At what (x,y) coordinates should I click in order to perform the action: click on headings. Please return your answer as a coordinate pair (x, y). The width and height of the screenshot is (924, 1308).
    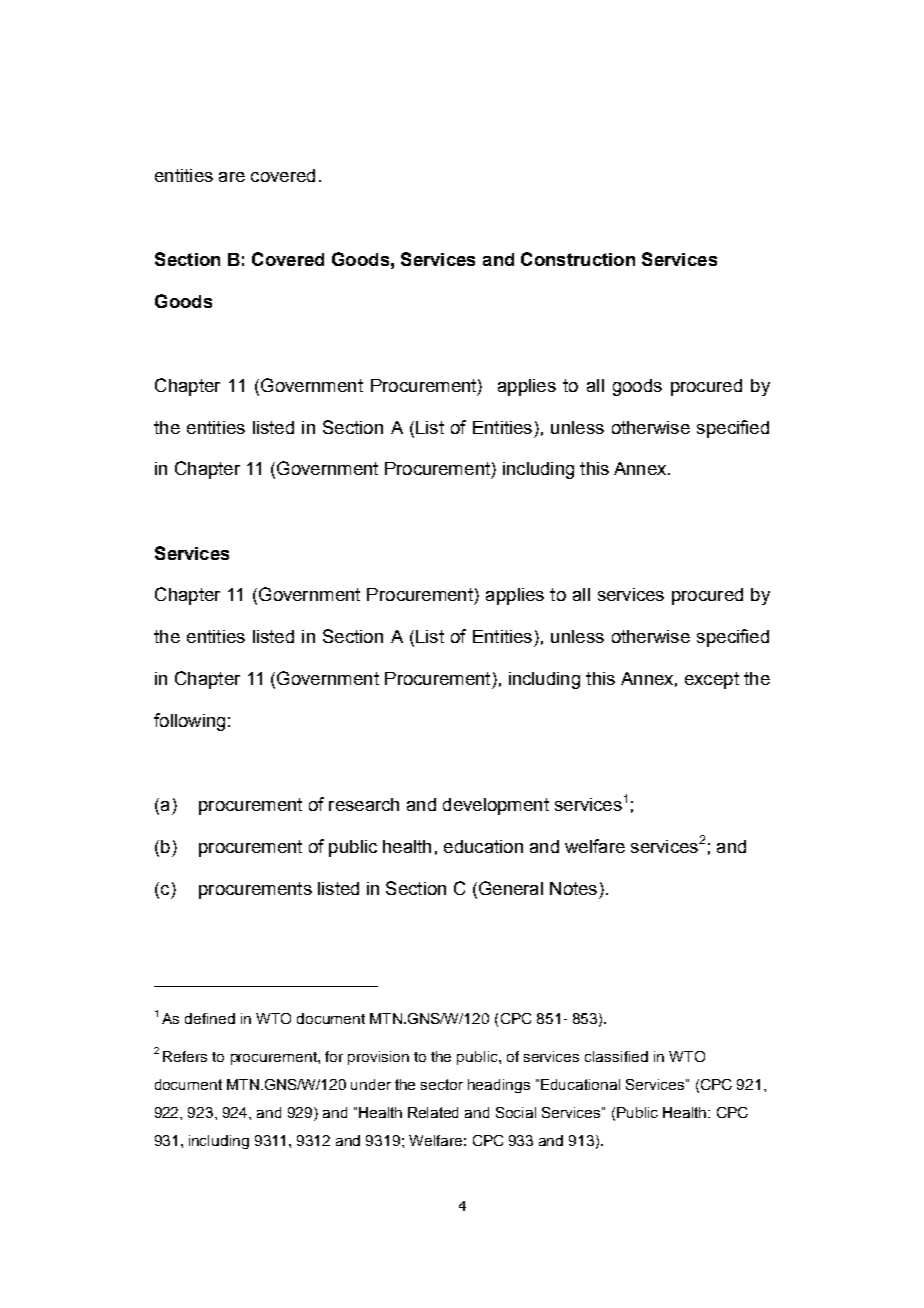
    Looking at the image, I should click on (499, 1086).
